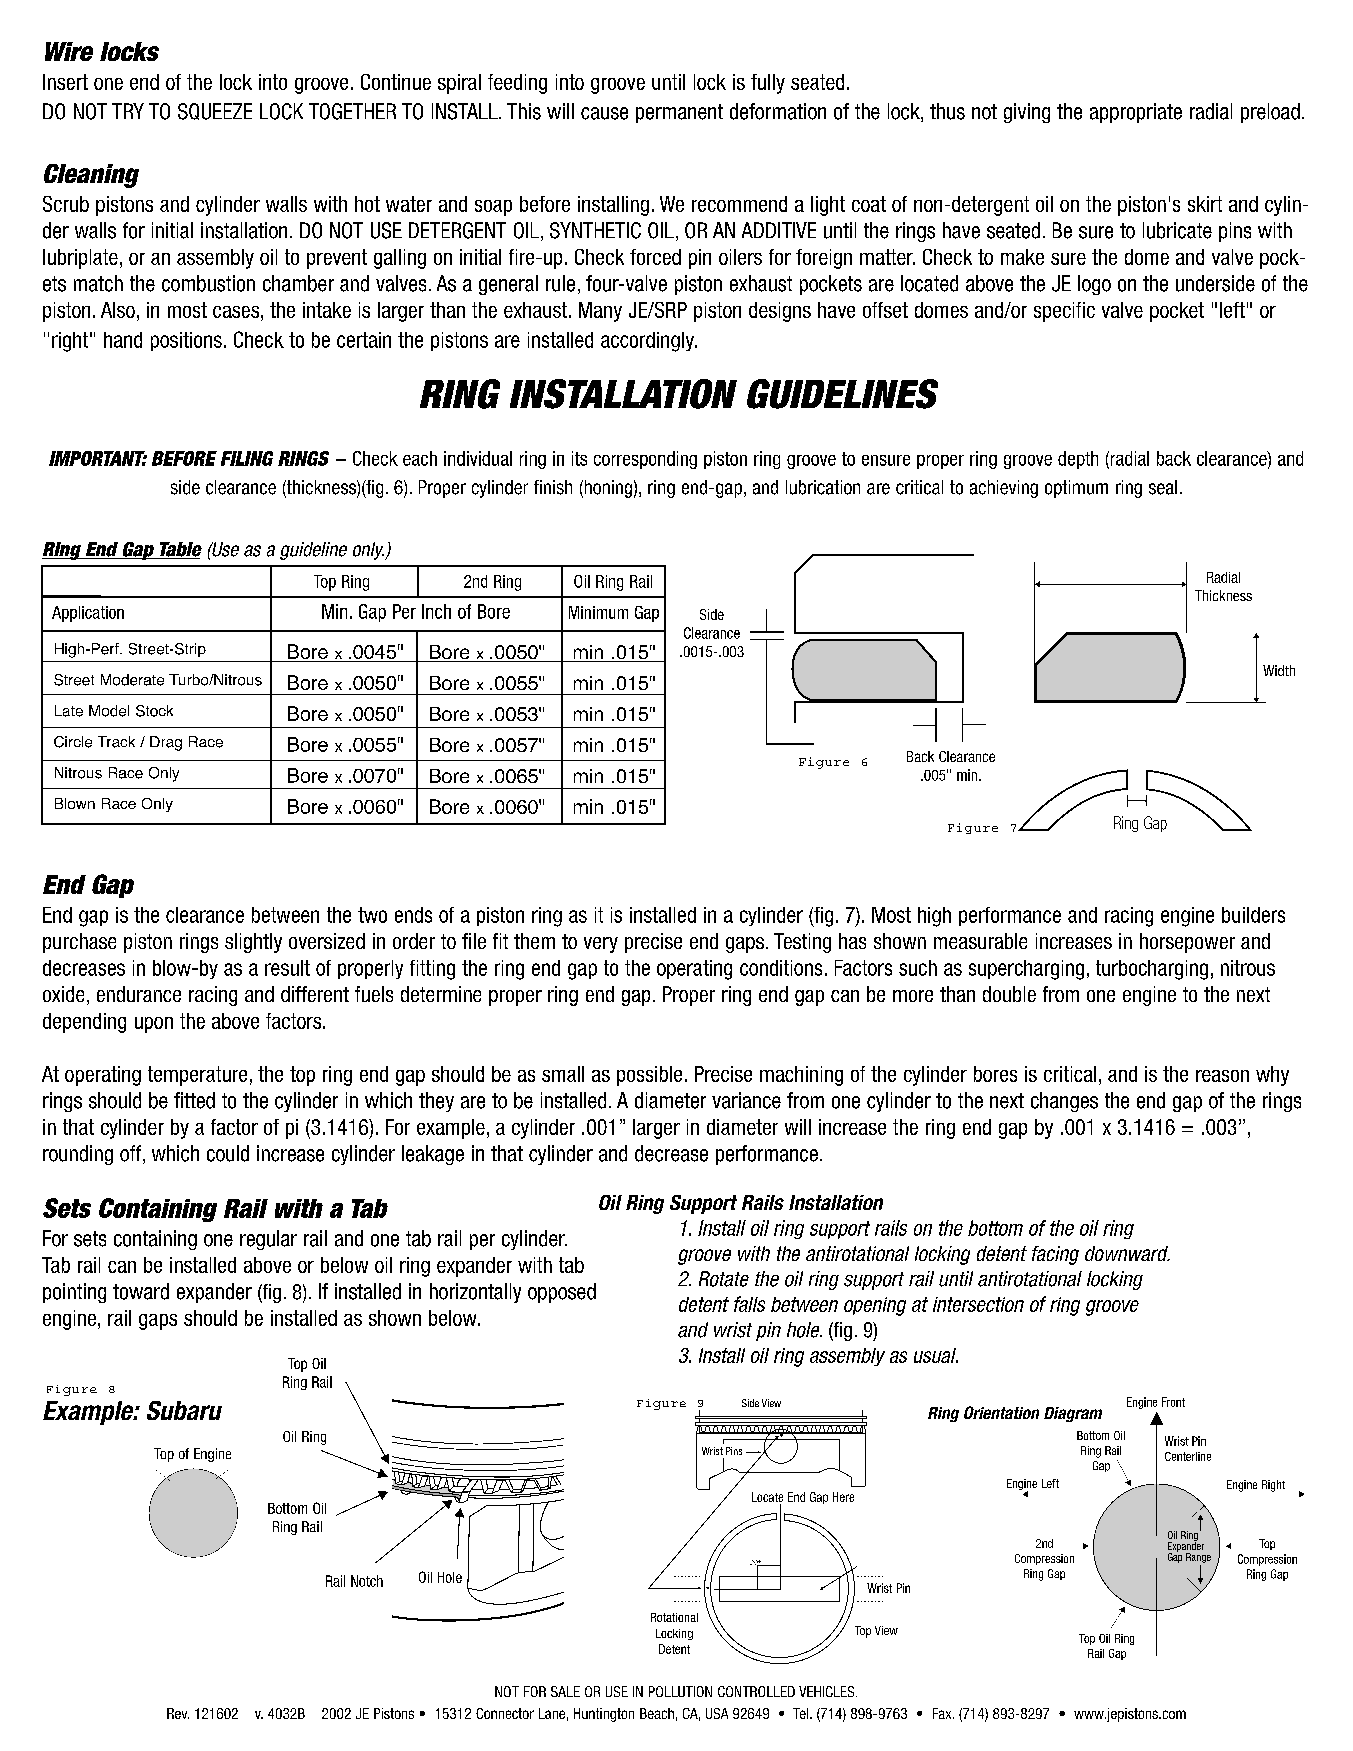  What do you see at coordinates (287, 968) in the page?
I see `result` at bounding box center [287, 968].
